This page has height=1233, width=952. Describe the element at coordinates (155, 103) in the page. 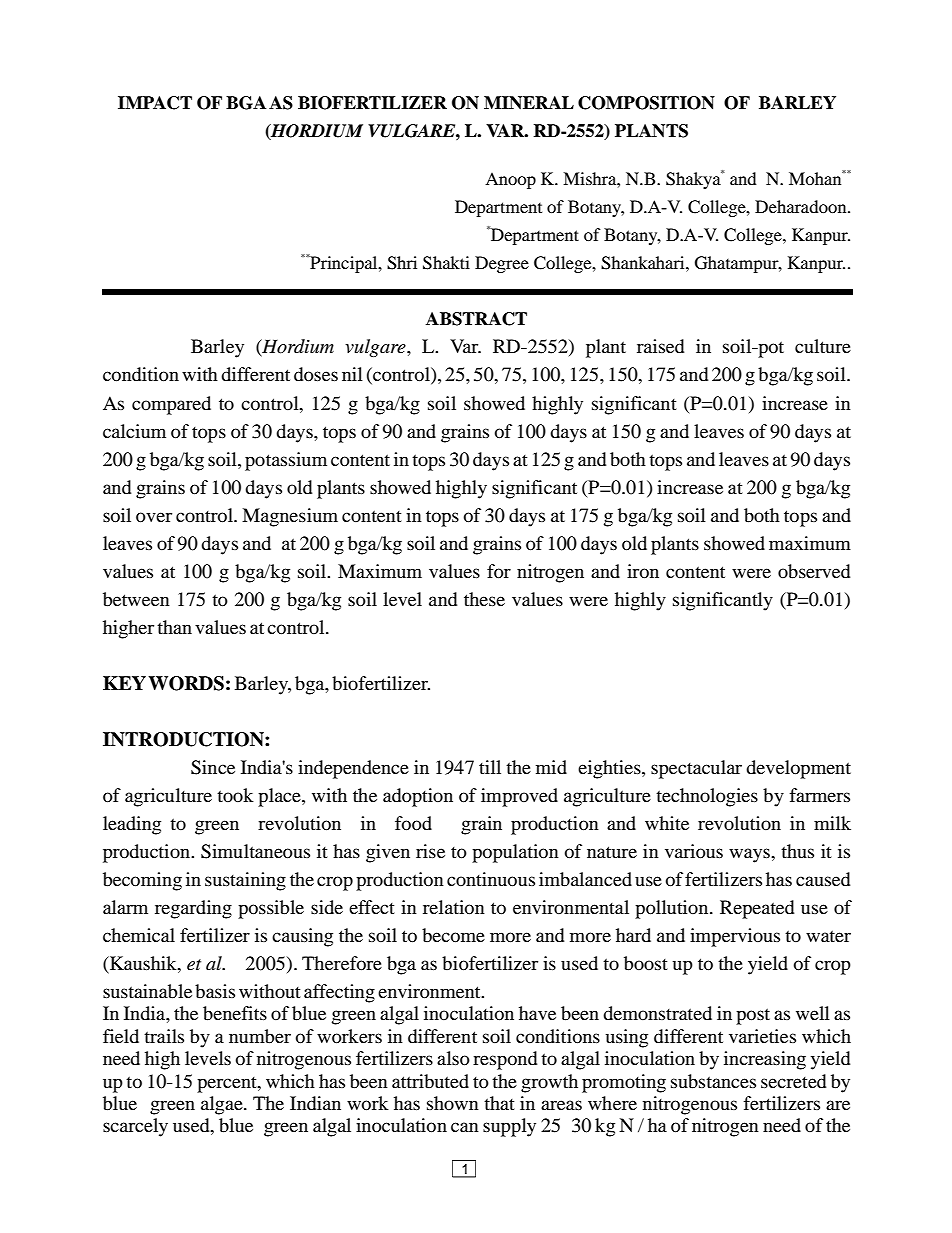

I see `IMPACT` at that location.
